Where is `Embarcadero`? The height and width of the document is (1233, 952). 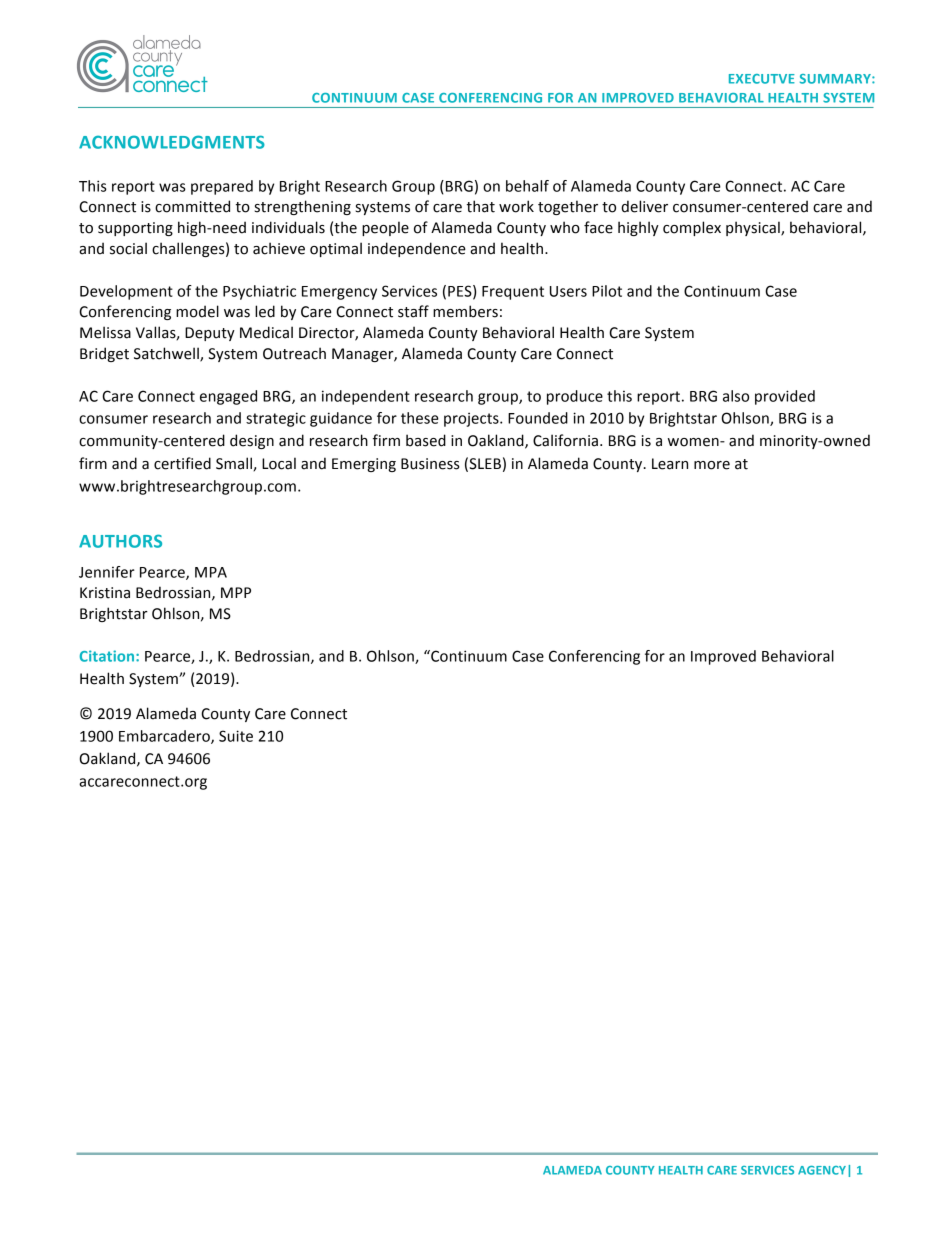 Embarcadero is located at coordinates (165, 737).
